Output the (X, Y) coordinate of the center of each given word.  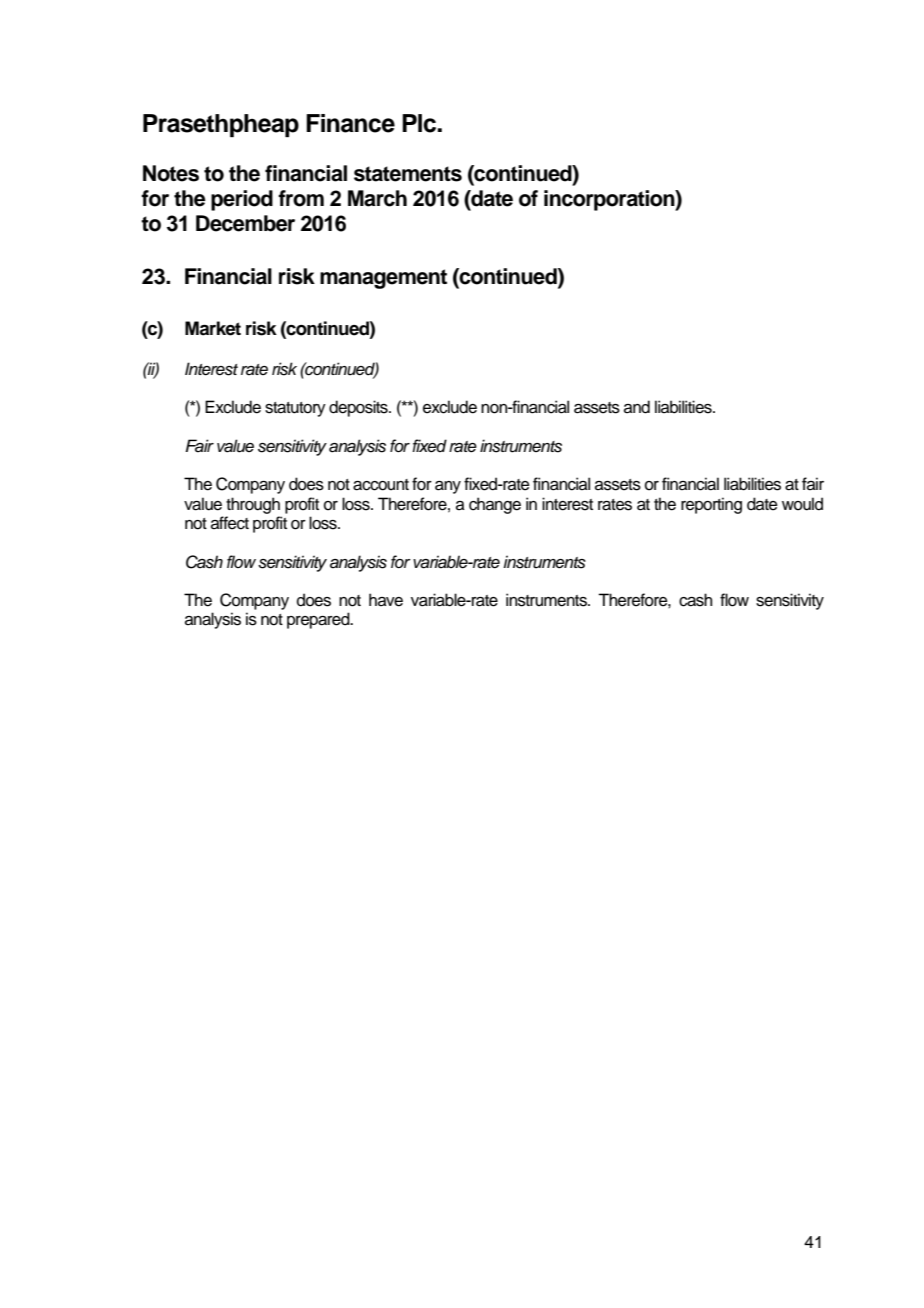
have (386, 600)
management (383, 279)
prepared (319, 620)
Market (213, 328)
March (377, 198)
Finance (350, 123)
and (637, 407)
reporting (711, 505)
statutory (295, 409)
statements (408, 174)
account (381, 485)
